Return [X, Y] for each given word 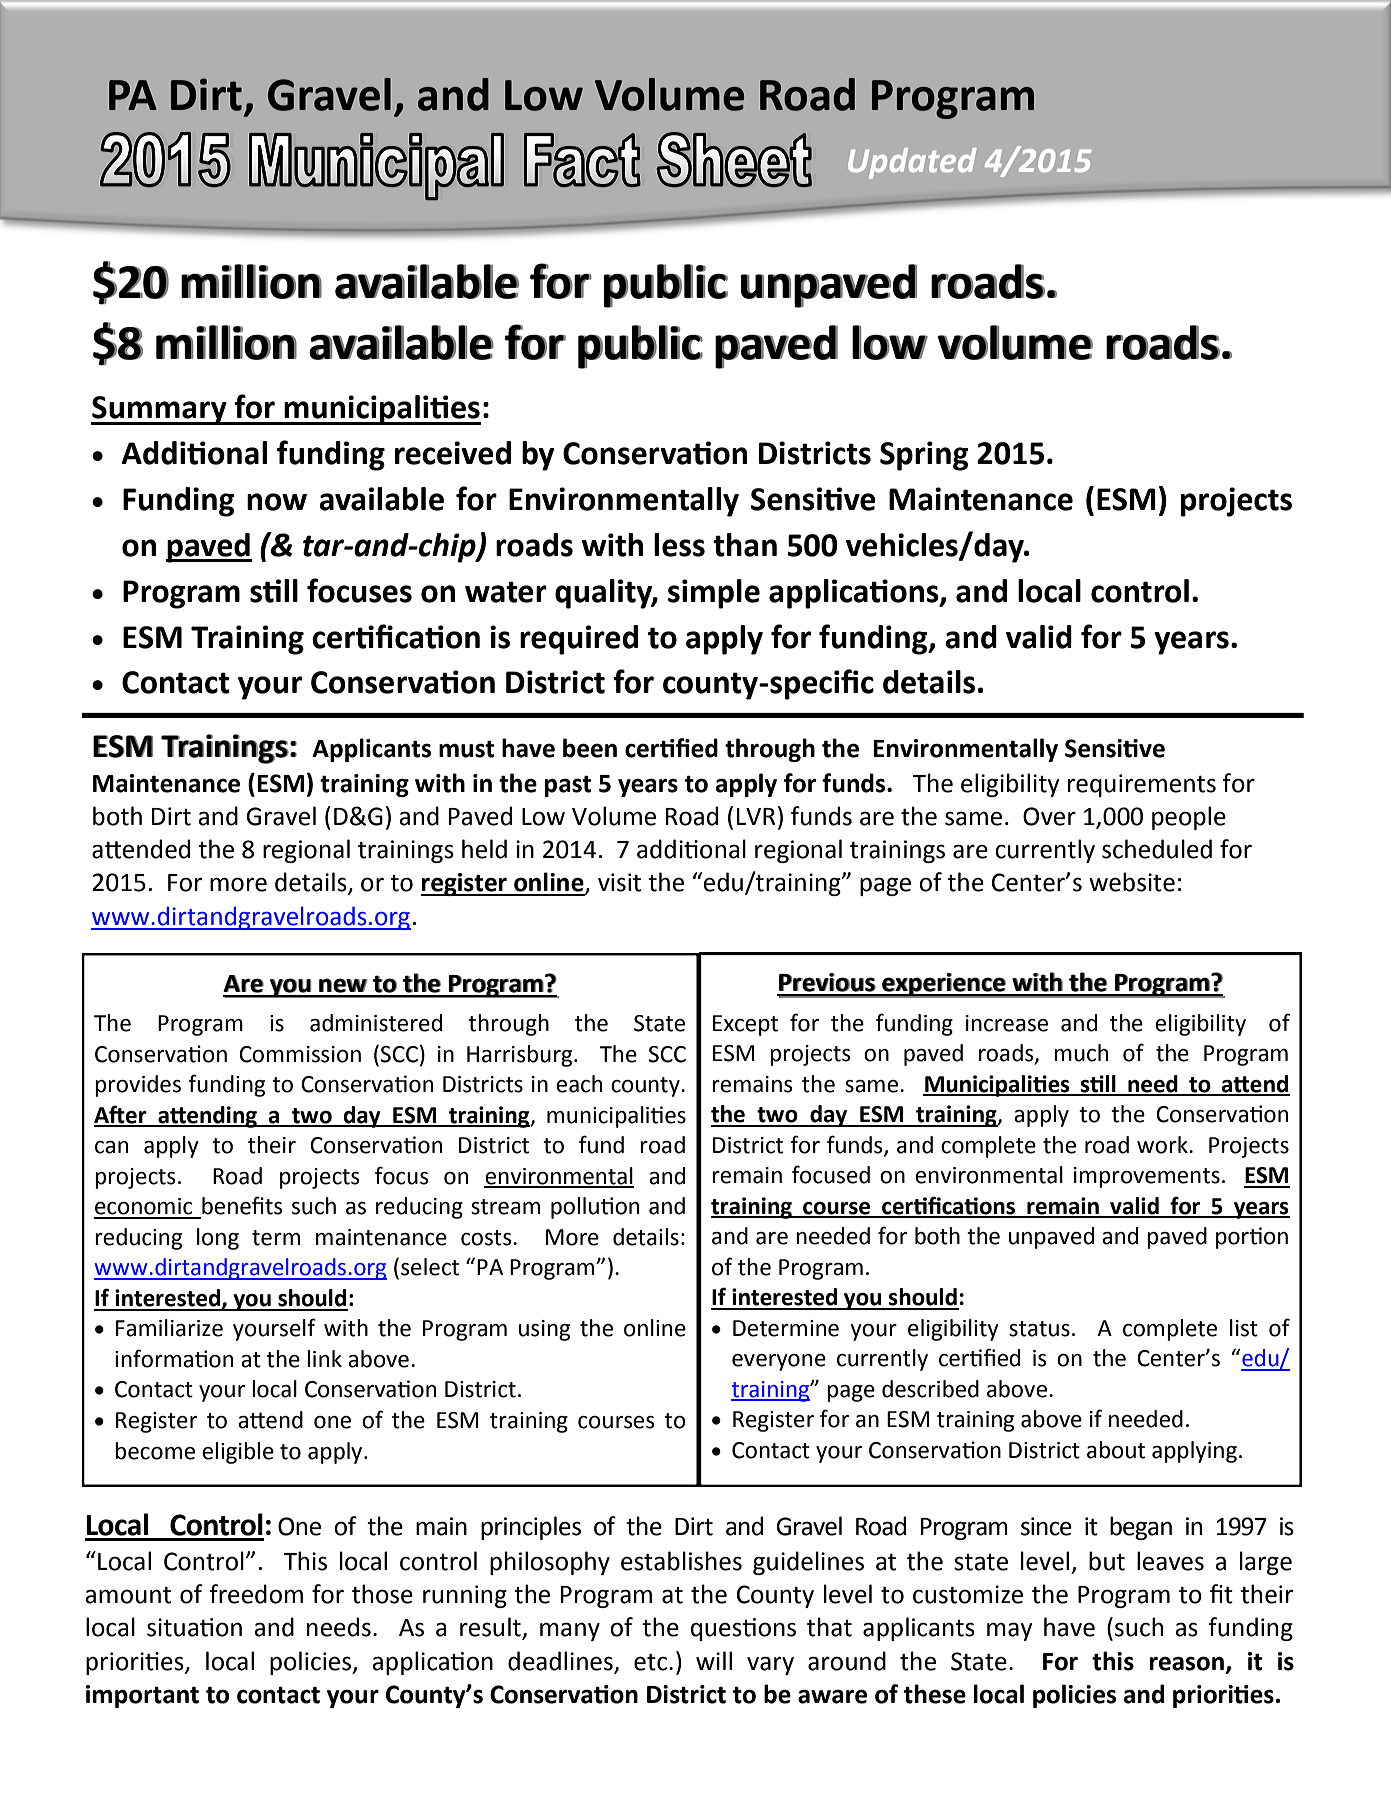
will [714, 1660]
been [590, 748]
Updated [912, 163]
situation [194, 1627]
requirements [1142, 785]
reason [1187, 1663]
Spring [924, 456]
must [466, 749]
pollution [595, 1208]
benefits [242, 1205]
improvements [1147, 1177]
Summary [160, 410]
